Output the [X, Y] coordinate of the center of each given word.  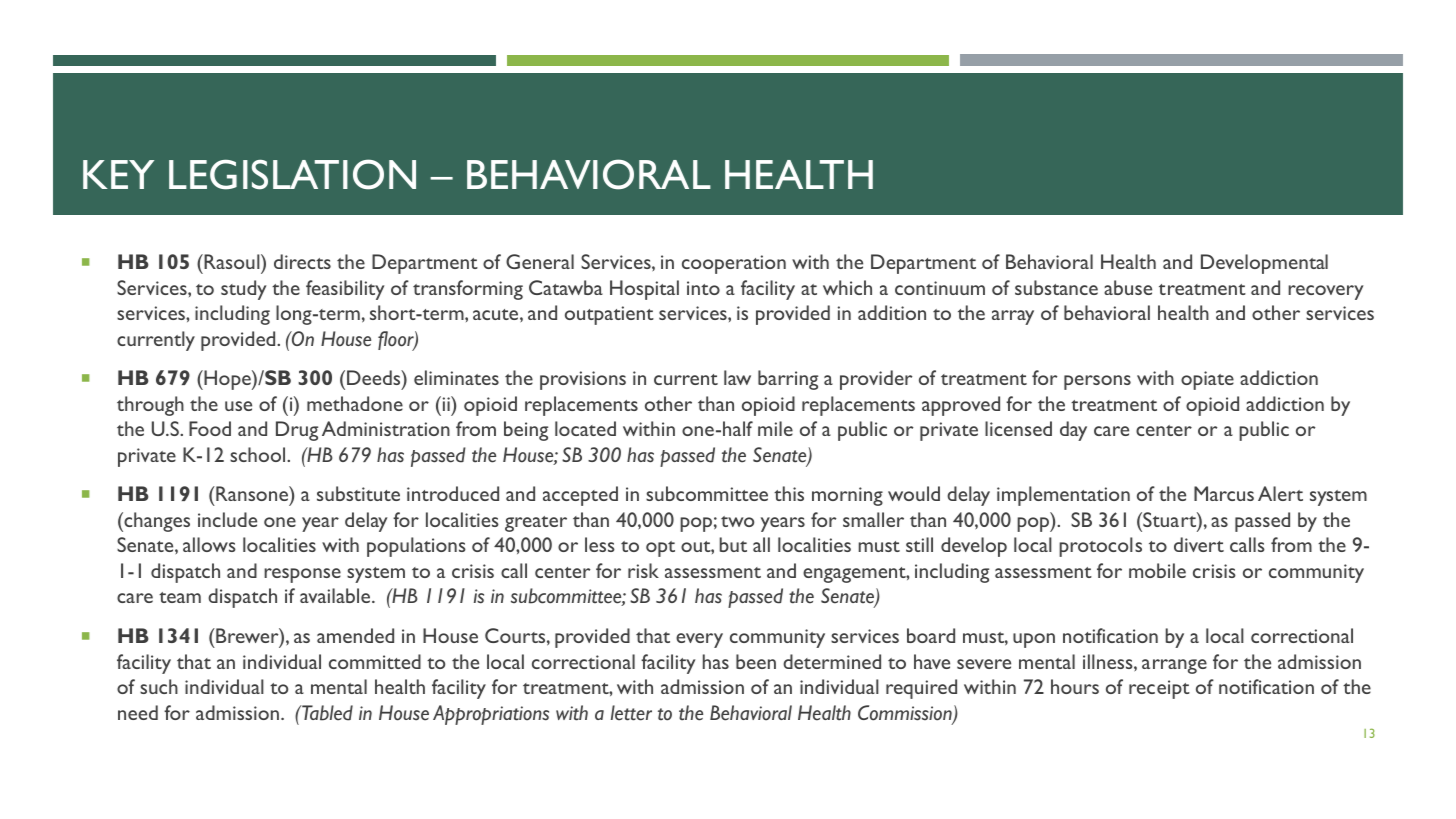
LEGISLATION [292, 174]
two [737, 521]
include [227, 519]
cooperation [734, 264]
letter [631, 713]
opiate [1207, 380]
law [737, 377]
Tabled [326, 713]
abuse [1128, 287]
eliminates [456, 377]
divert [1199, 544]
